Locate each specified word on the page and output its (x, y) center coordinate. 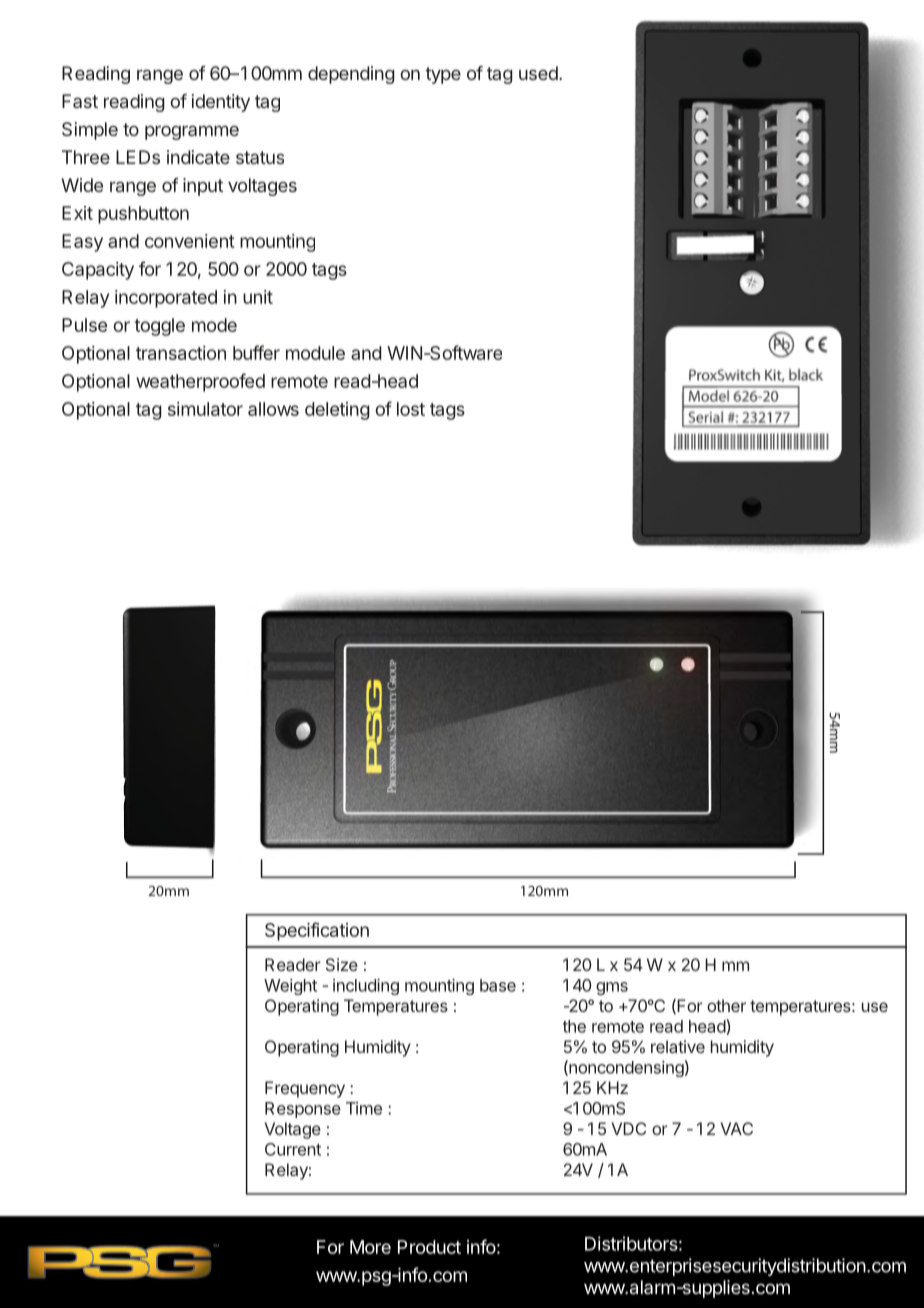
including (366, 986)
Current (293, 1149)
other (726, 1005)
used (539, 73)
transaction (181, 353)
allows (273, 409)
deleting (337, 411)
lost (411, 409)
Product (429, 1247)
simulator (205, 409)
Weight (290, 986)
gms (612, 988)
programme (192, 132)
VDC (628, 1128)
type (443, 75)
